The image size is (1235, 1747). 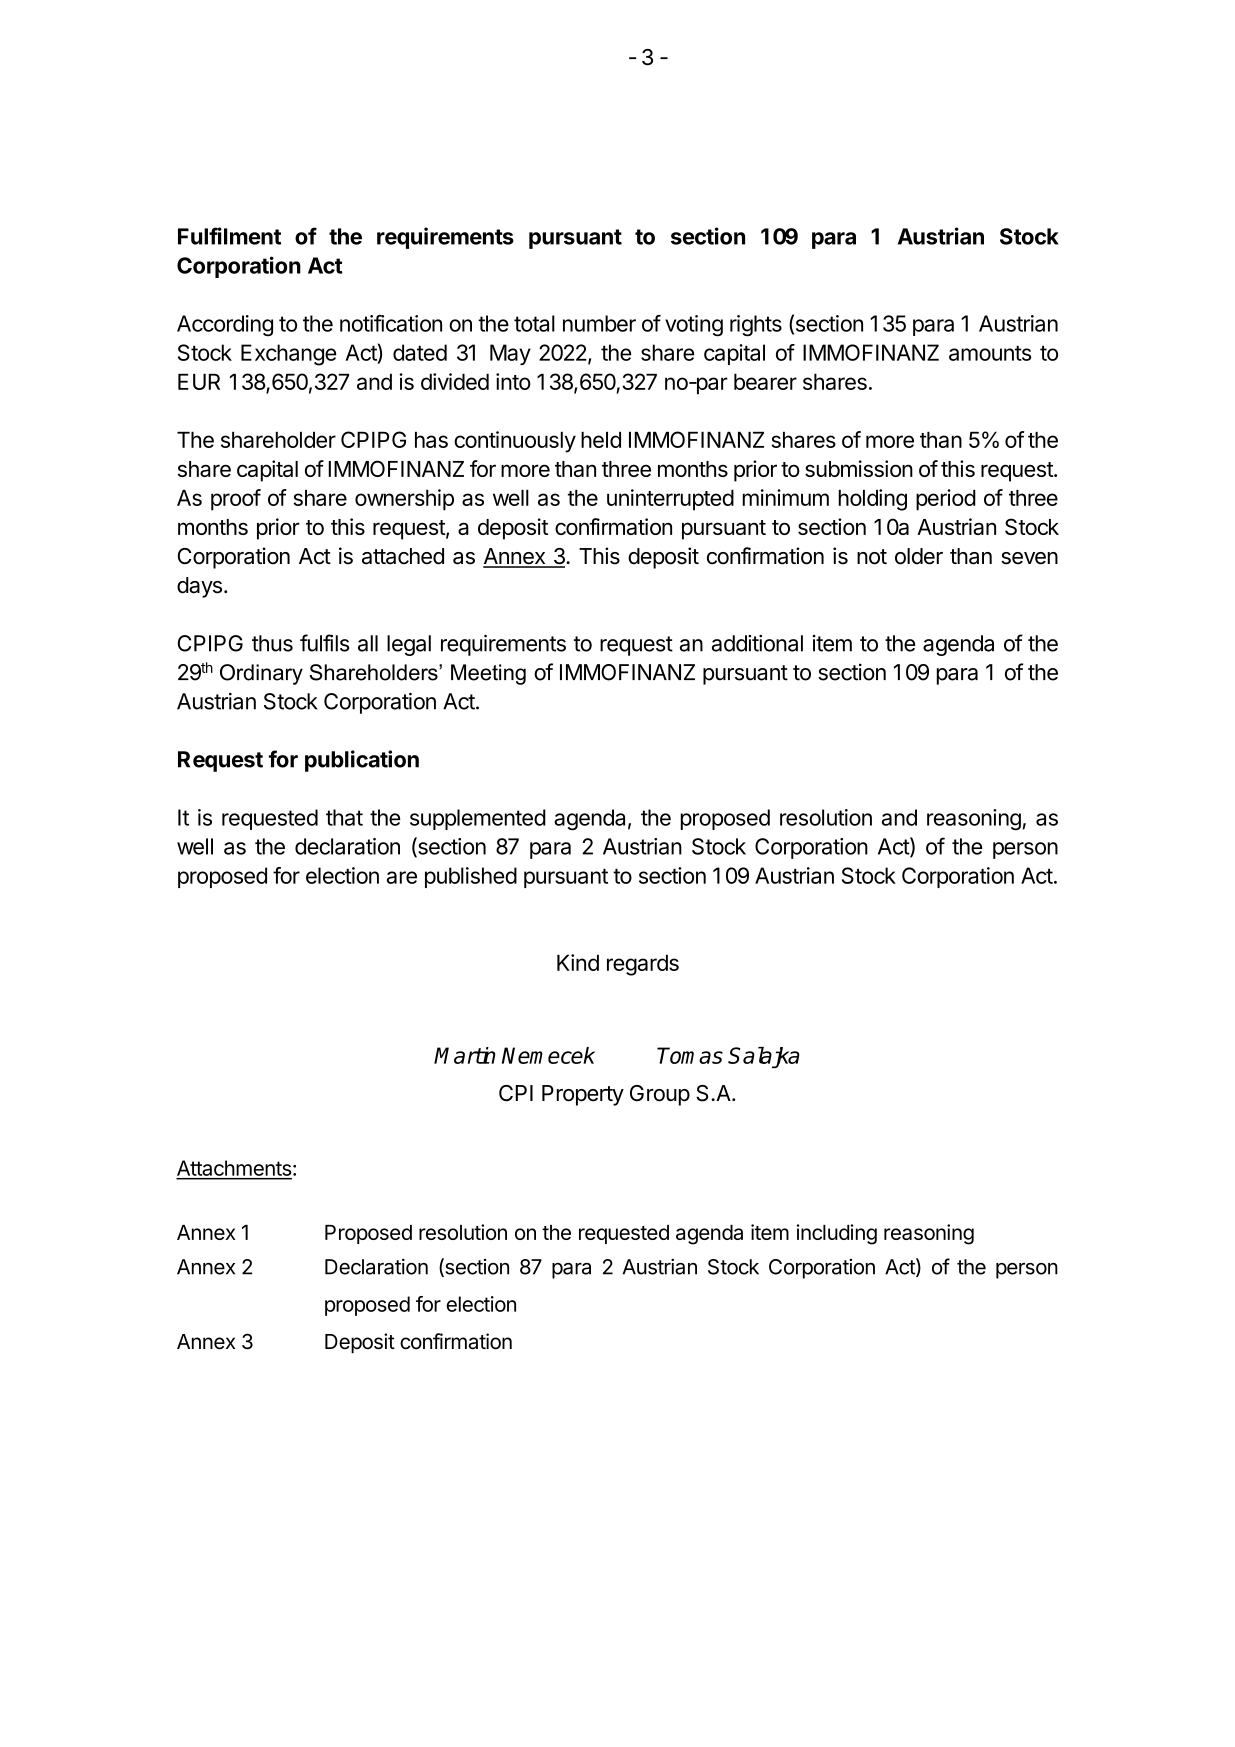 What do you see at coordinates (229, 236) in the image?
I see `Fulfilment` at bounding box center [229, 236].
